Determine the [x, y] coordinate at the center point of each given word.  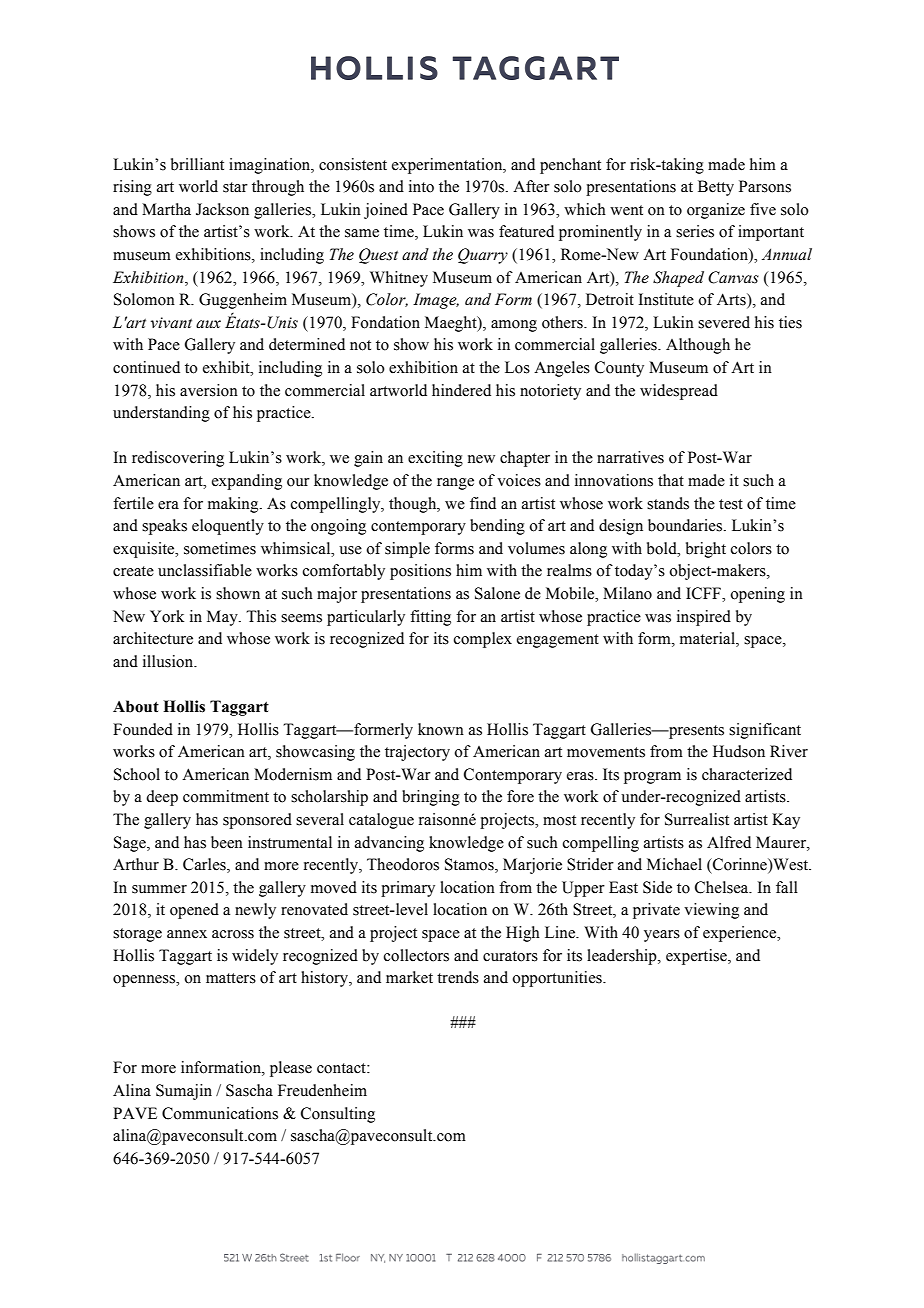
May [223, 618]
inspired [704, 618]
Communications [220, 1113]
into [421, 186]
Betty [716, 188]
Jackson [222, 209]
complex [483, 640]
